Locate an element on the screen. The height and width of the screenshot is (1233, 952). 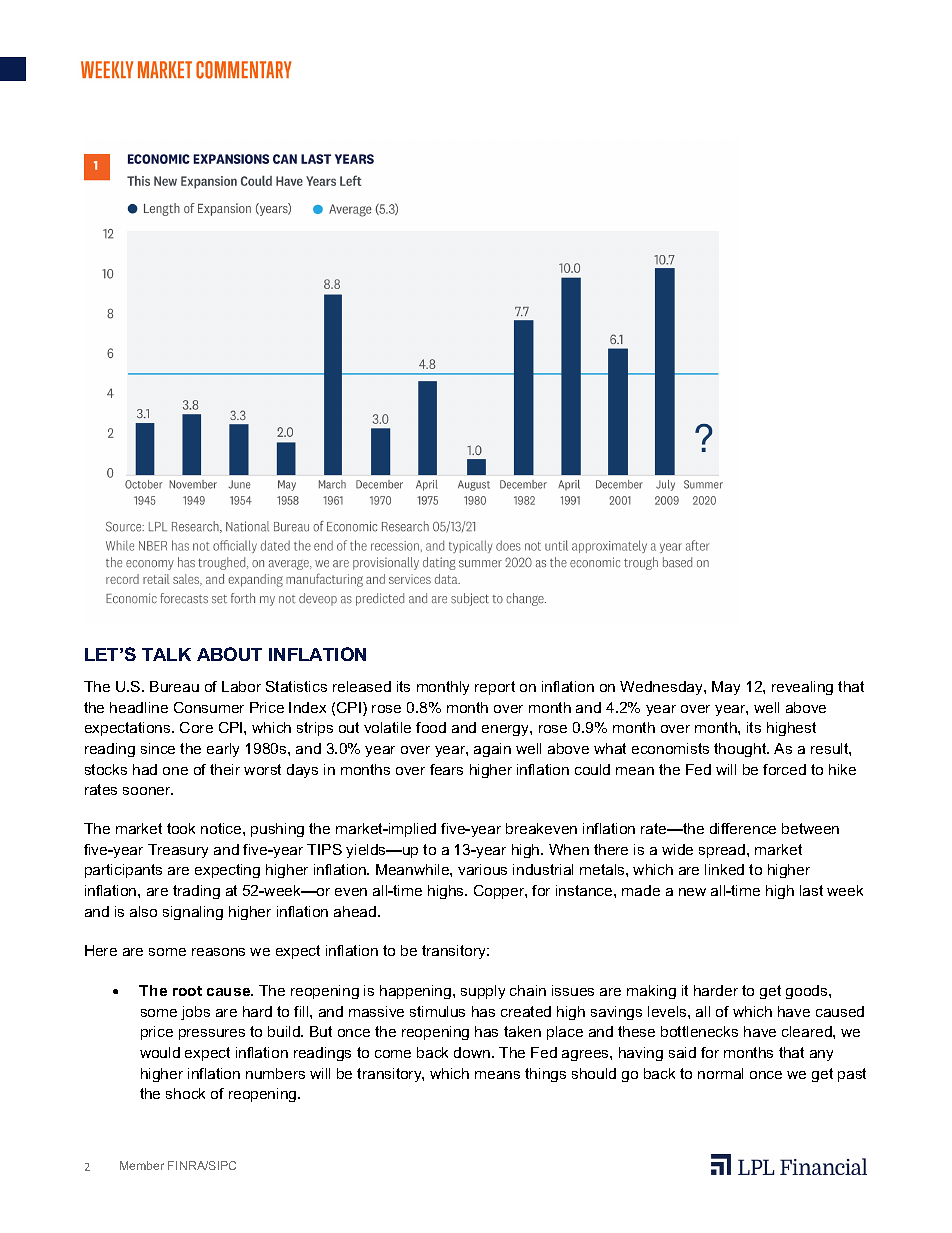
When is located at coordinates (569, 849).
